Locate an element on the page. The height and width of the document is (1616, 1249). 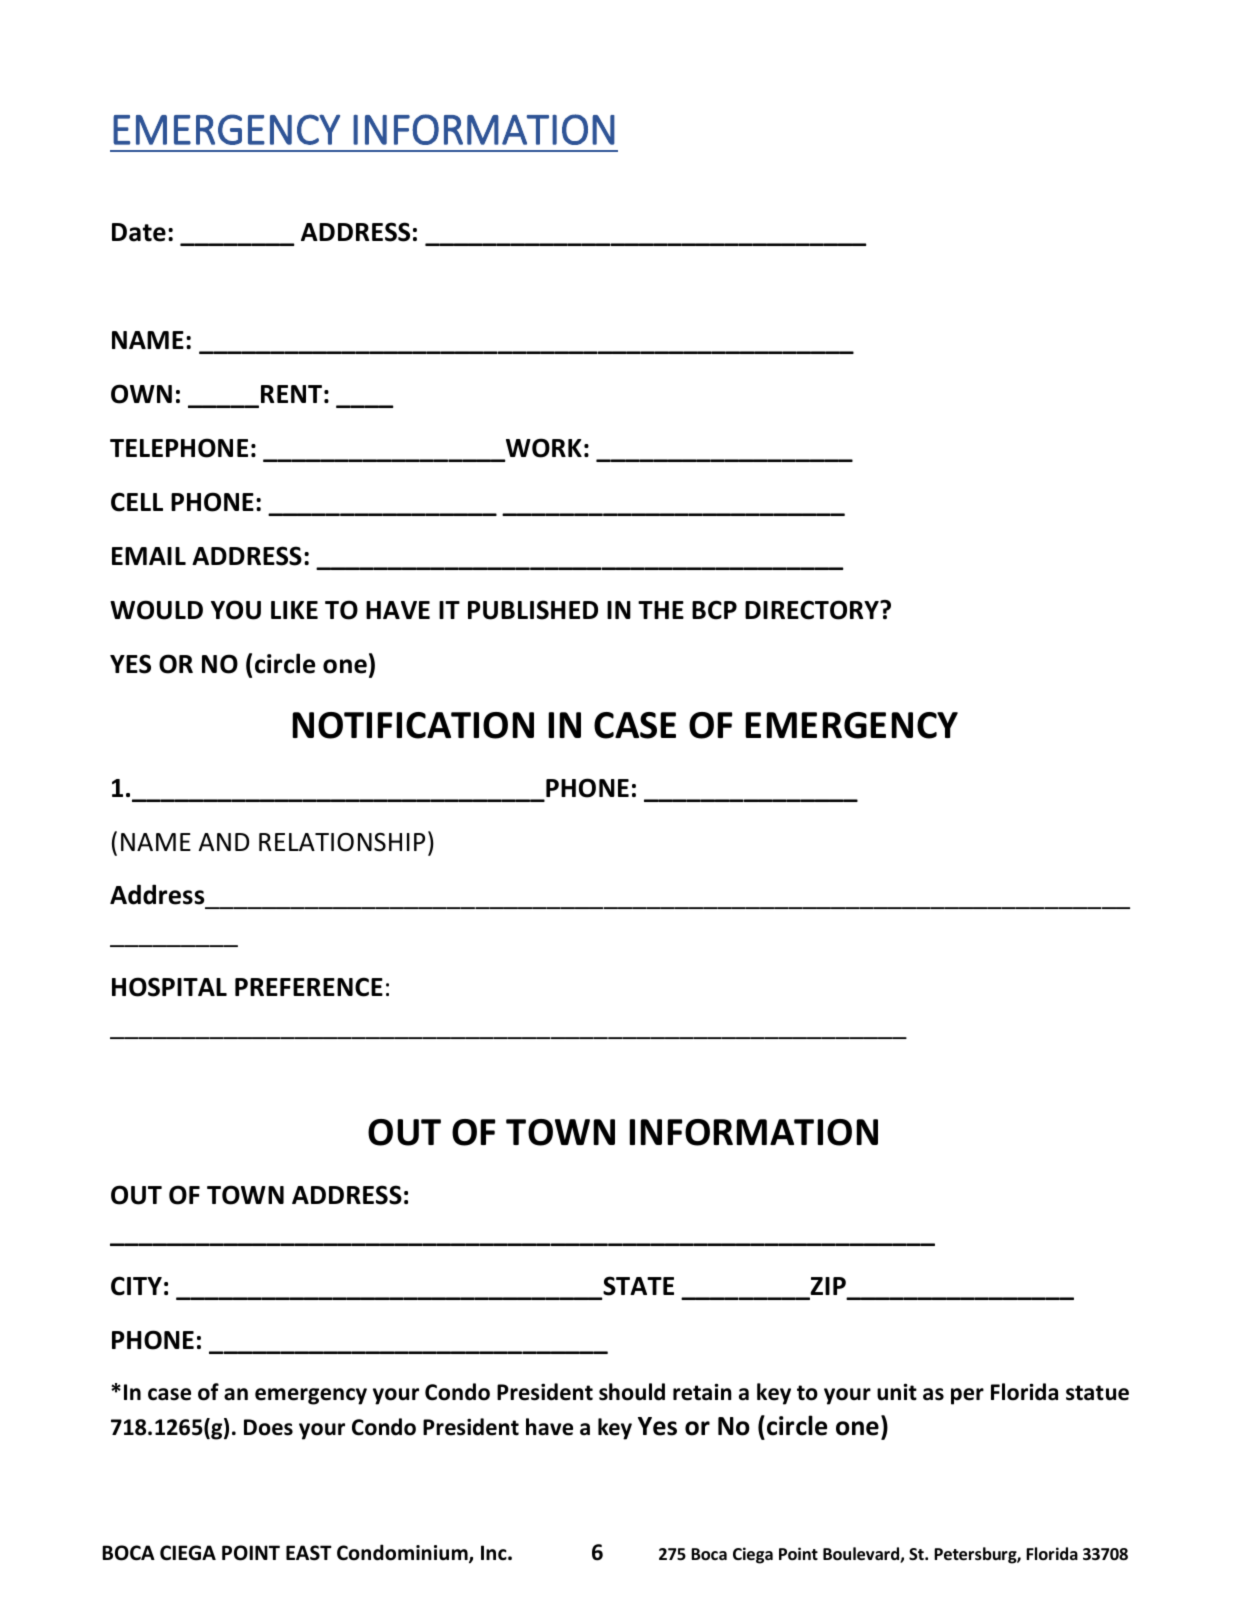
Date is located at coordinates (139, 232).
